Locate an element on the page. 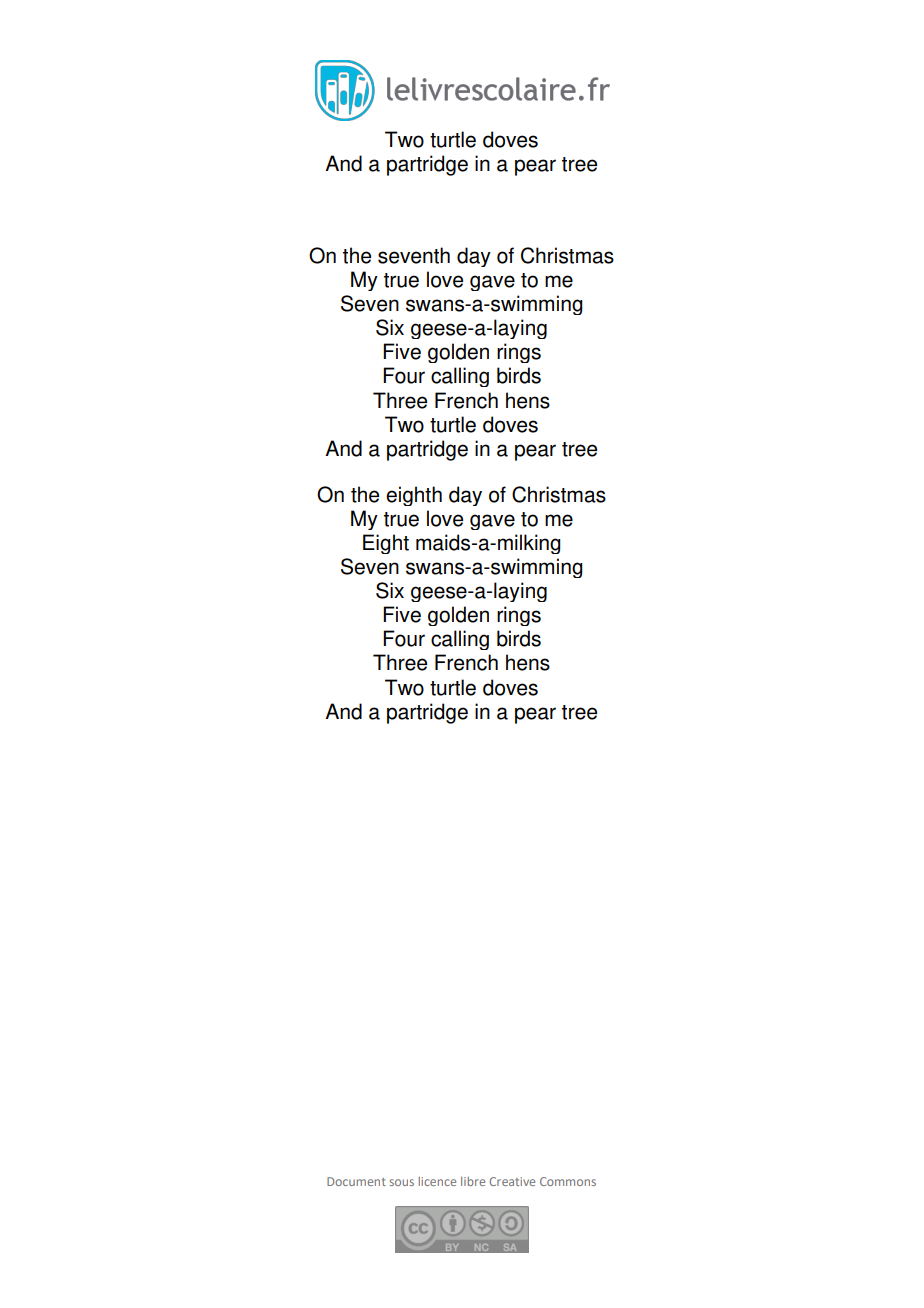  licence is located at coordinates (437, 1181).
